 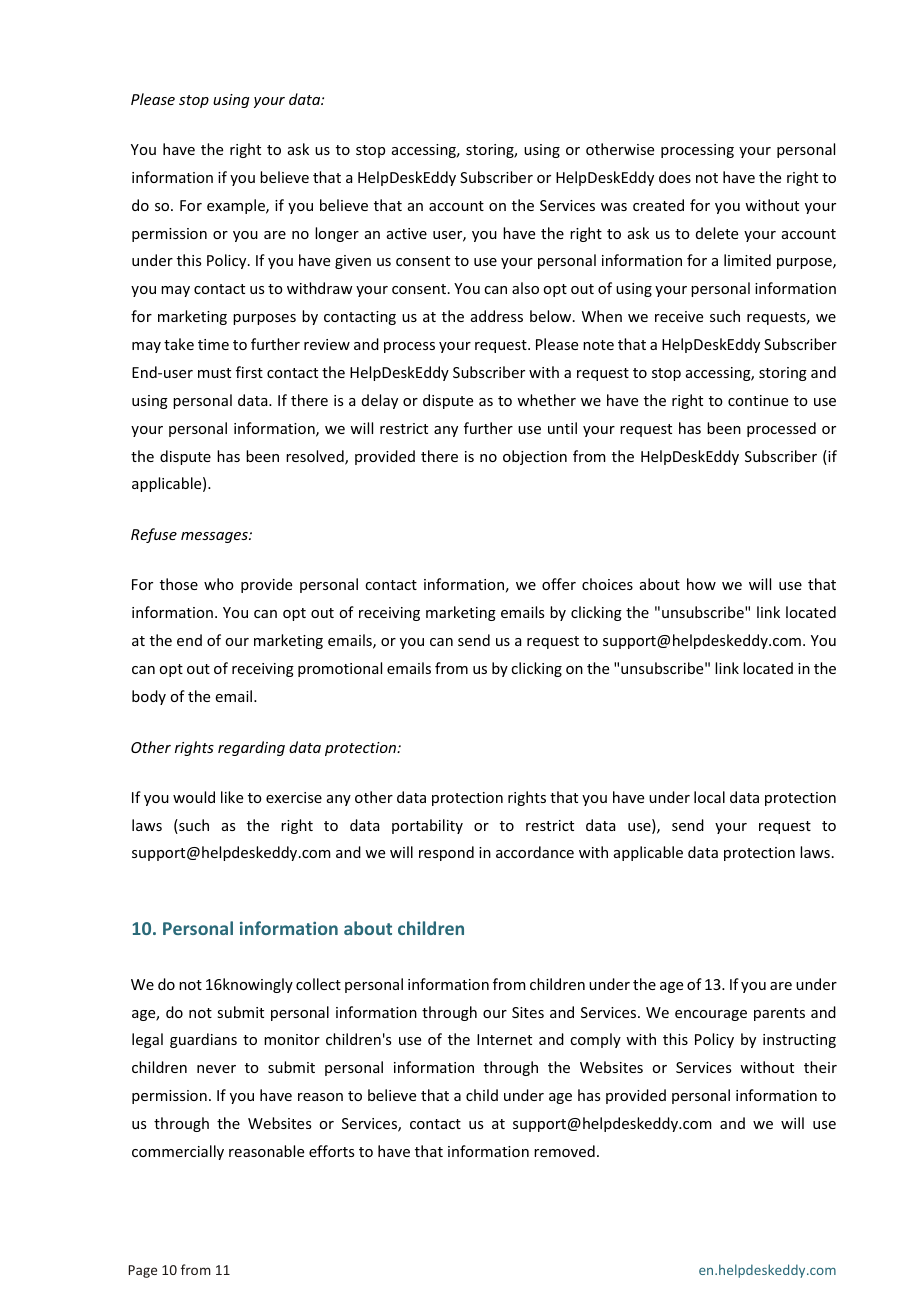 I want to click on Page, so click(x=143, y=1271).
